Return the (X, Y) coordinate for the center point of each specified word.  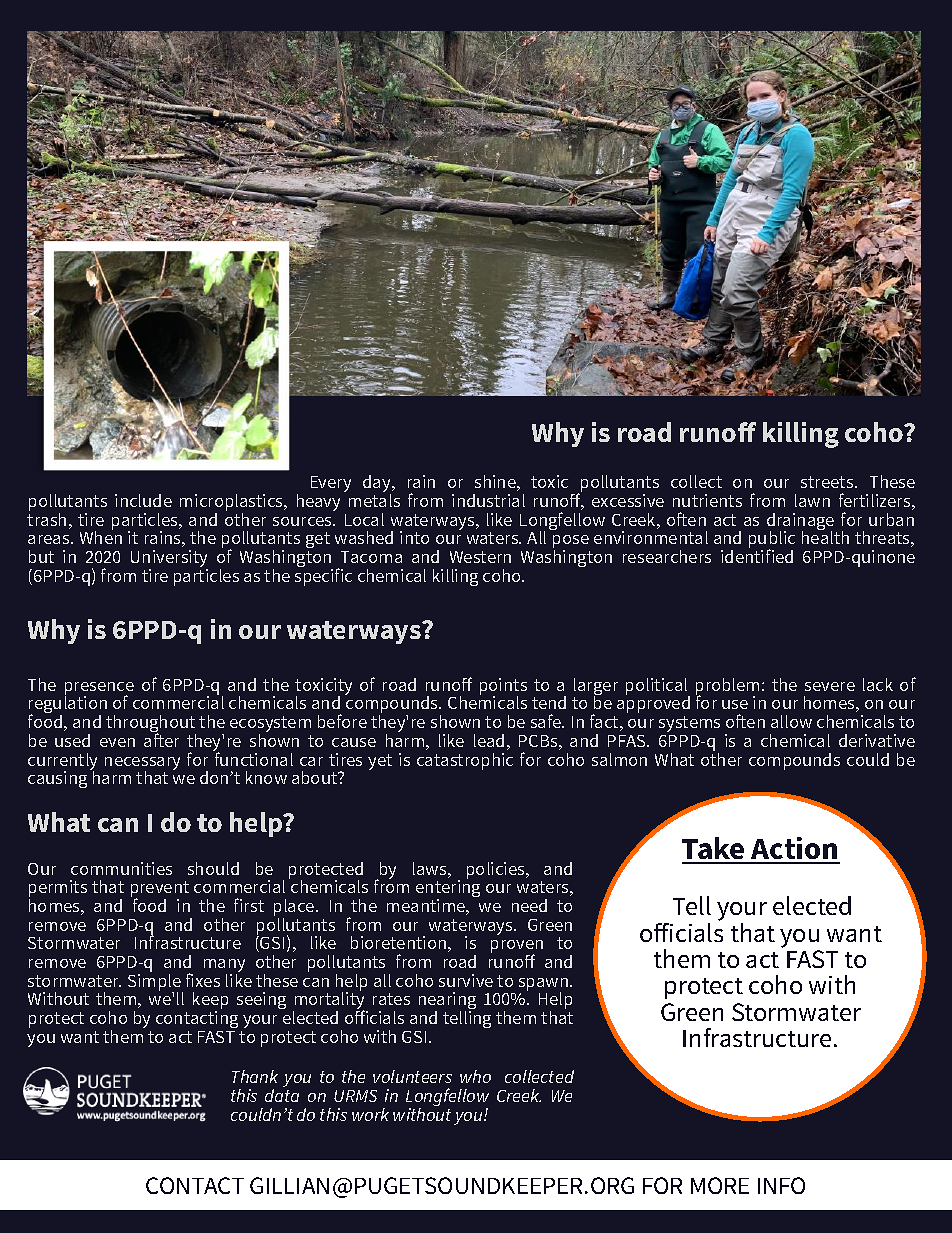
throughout (151, 725)
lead (489, 740)
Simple (155, 982)
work (370, 1114)
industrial (488, 500)
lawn (812, 500)
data (282, 1094)
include (143, 500)
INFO (781, 1185)
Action (794, 850)
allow (791, 721)
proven (517, 948)
